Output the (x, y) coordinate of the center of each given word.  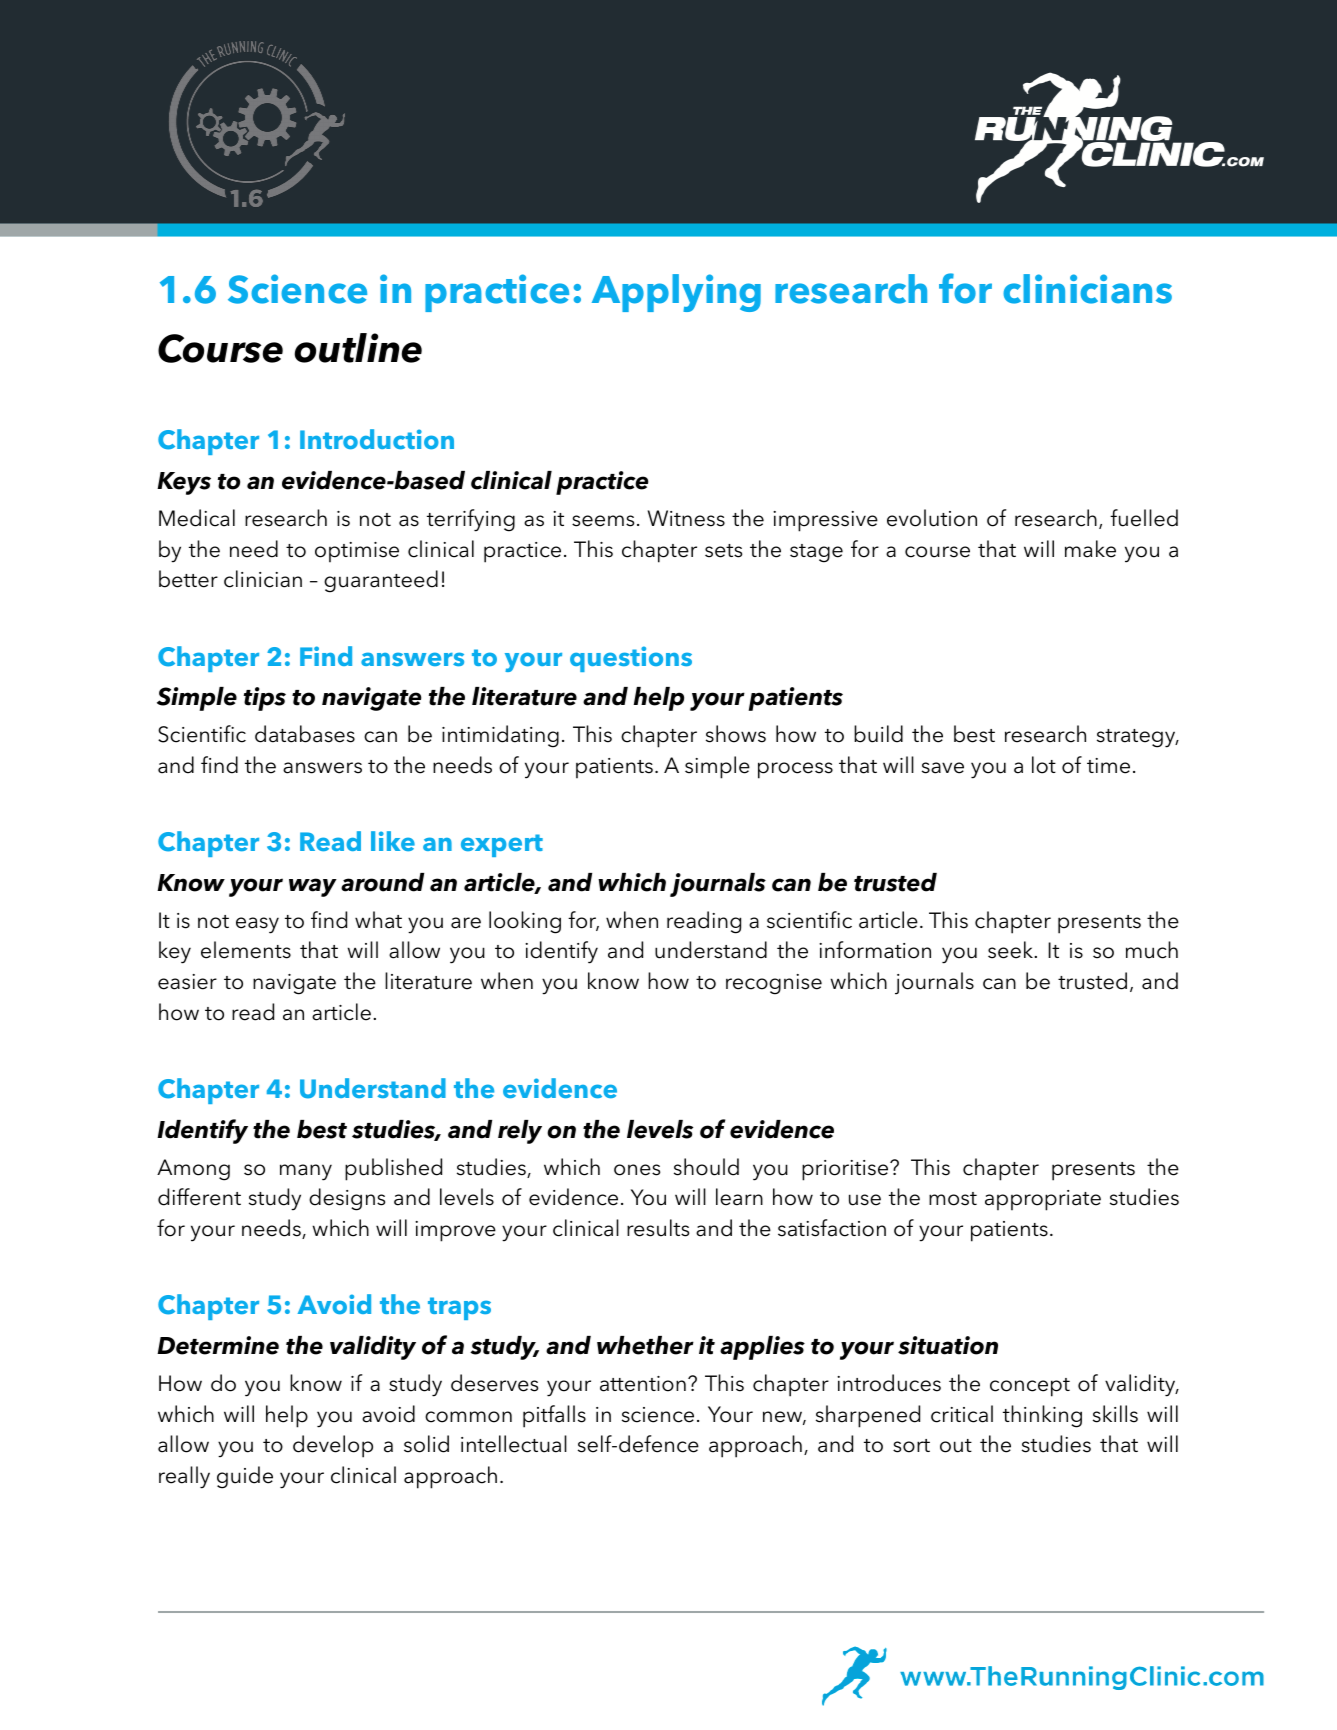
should (706, 1167)
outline (358, 348)
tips (265, 699)
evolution (932, 518)
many (306, 1172)
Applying (676, 293)
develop (333, 1446)
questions (631, 659)
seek (1011, 950)
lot (1044, 765)
